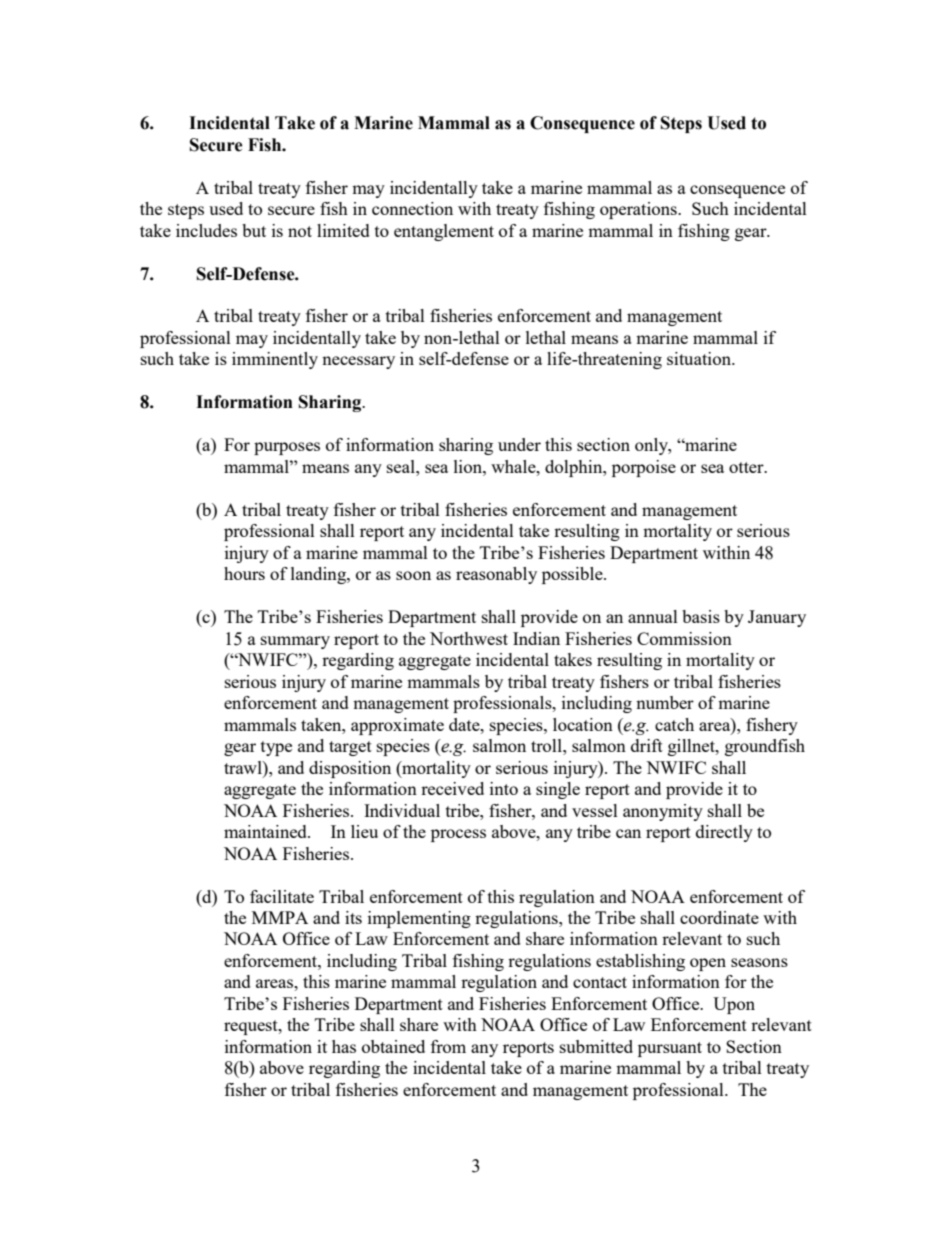 This page has width=952, height=1233. Describe the element at coordinates (701, 616) in the page. I see `basis` at that location.
